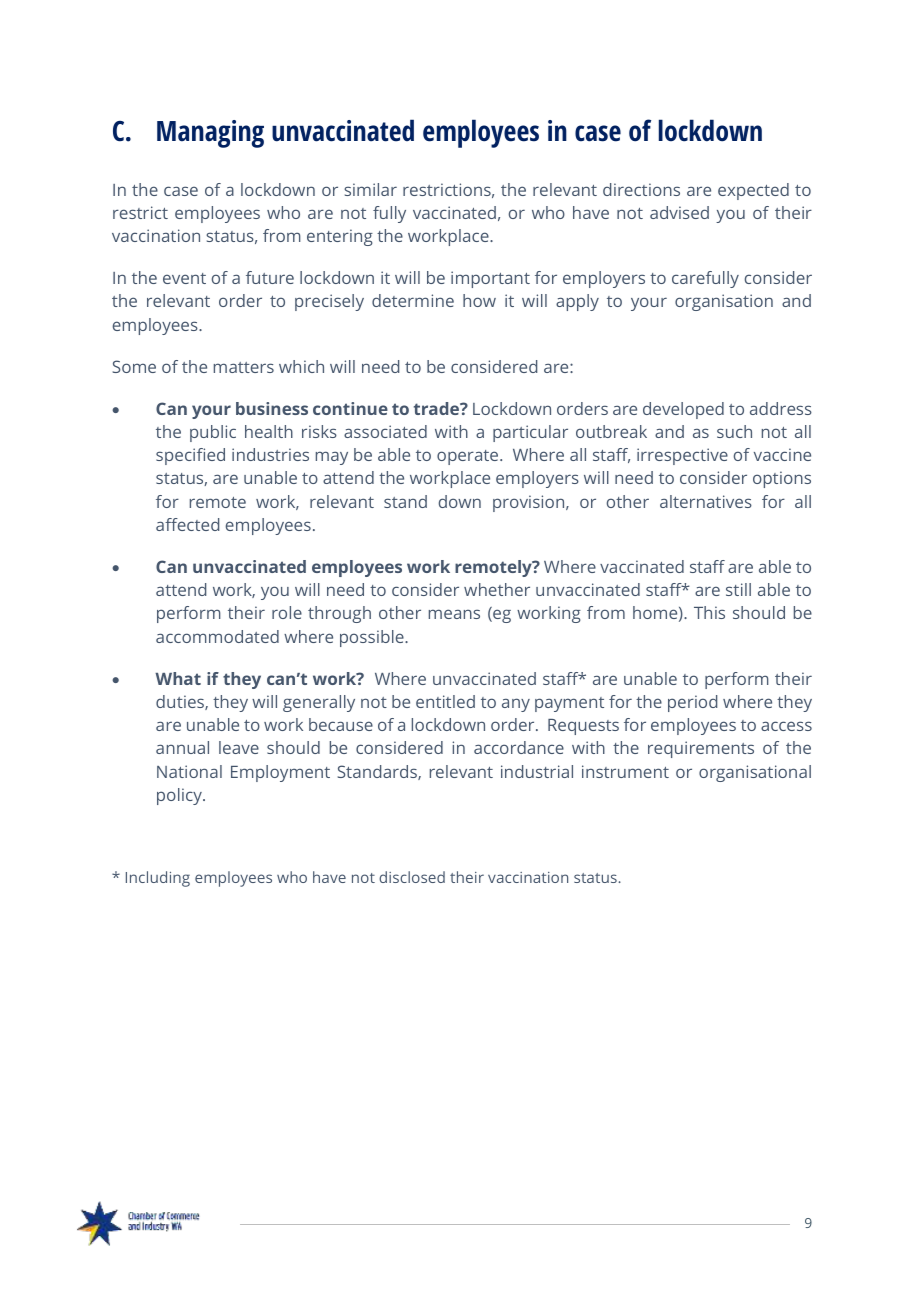 The height and width of the page is (1308, 924). What do you see at coordinates (753, 191) in the page?
I see `expected` at bounding box center [753, 191].
